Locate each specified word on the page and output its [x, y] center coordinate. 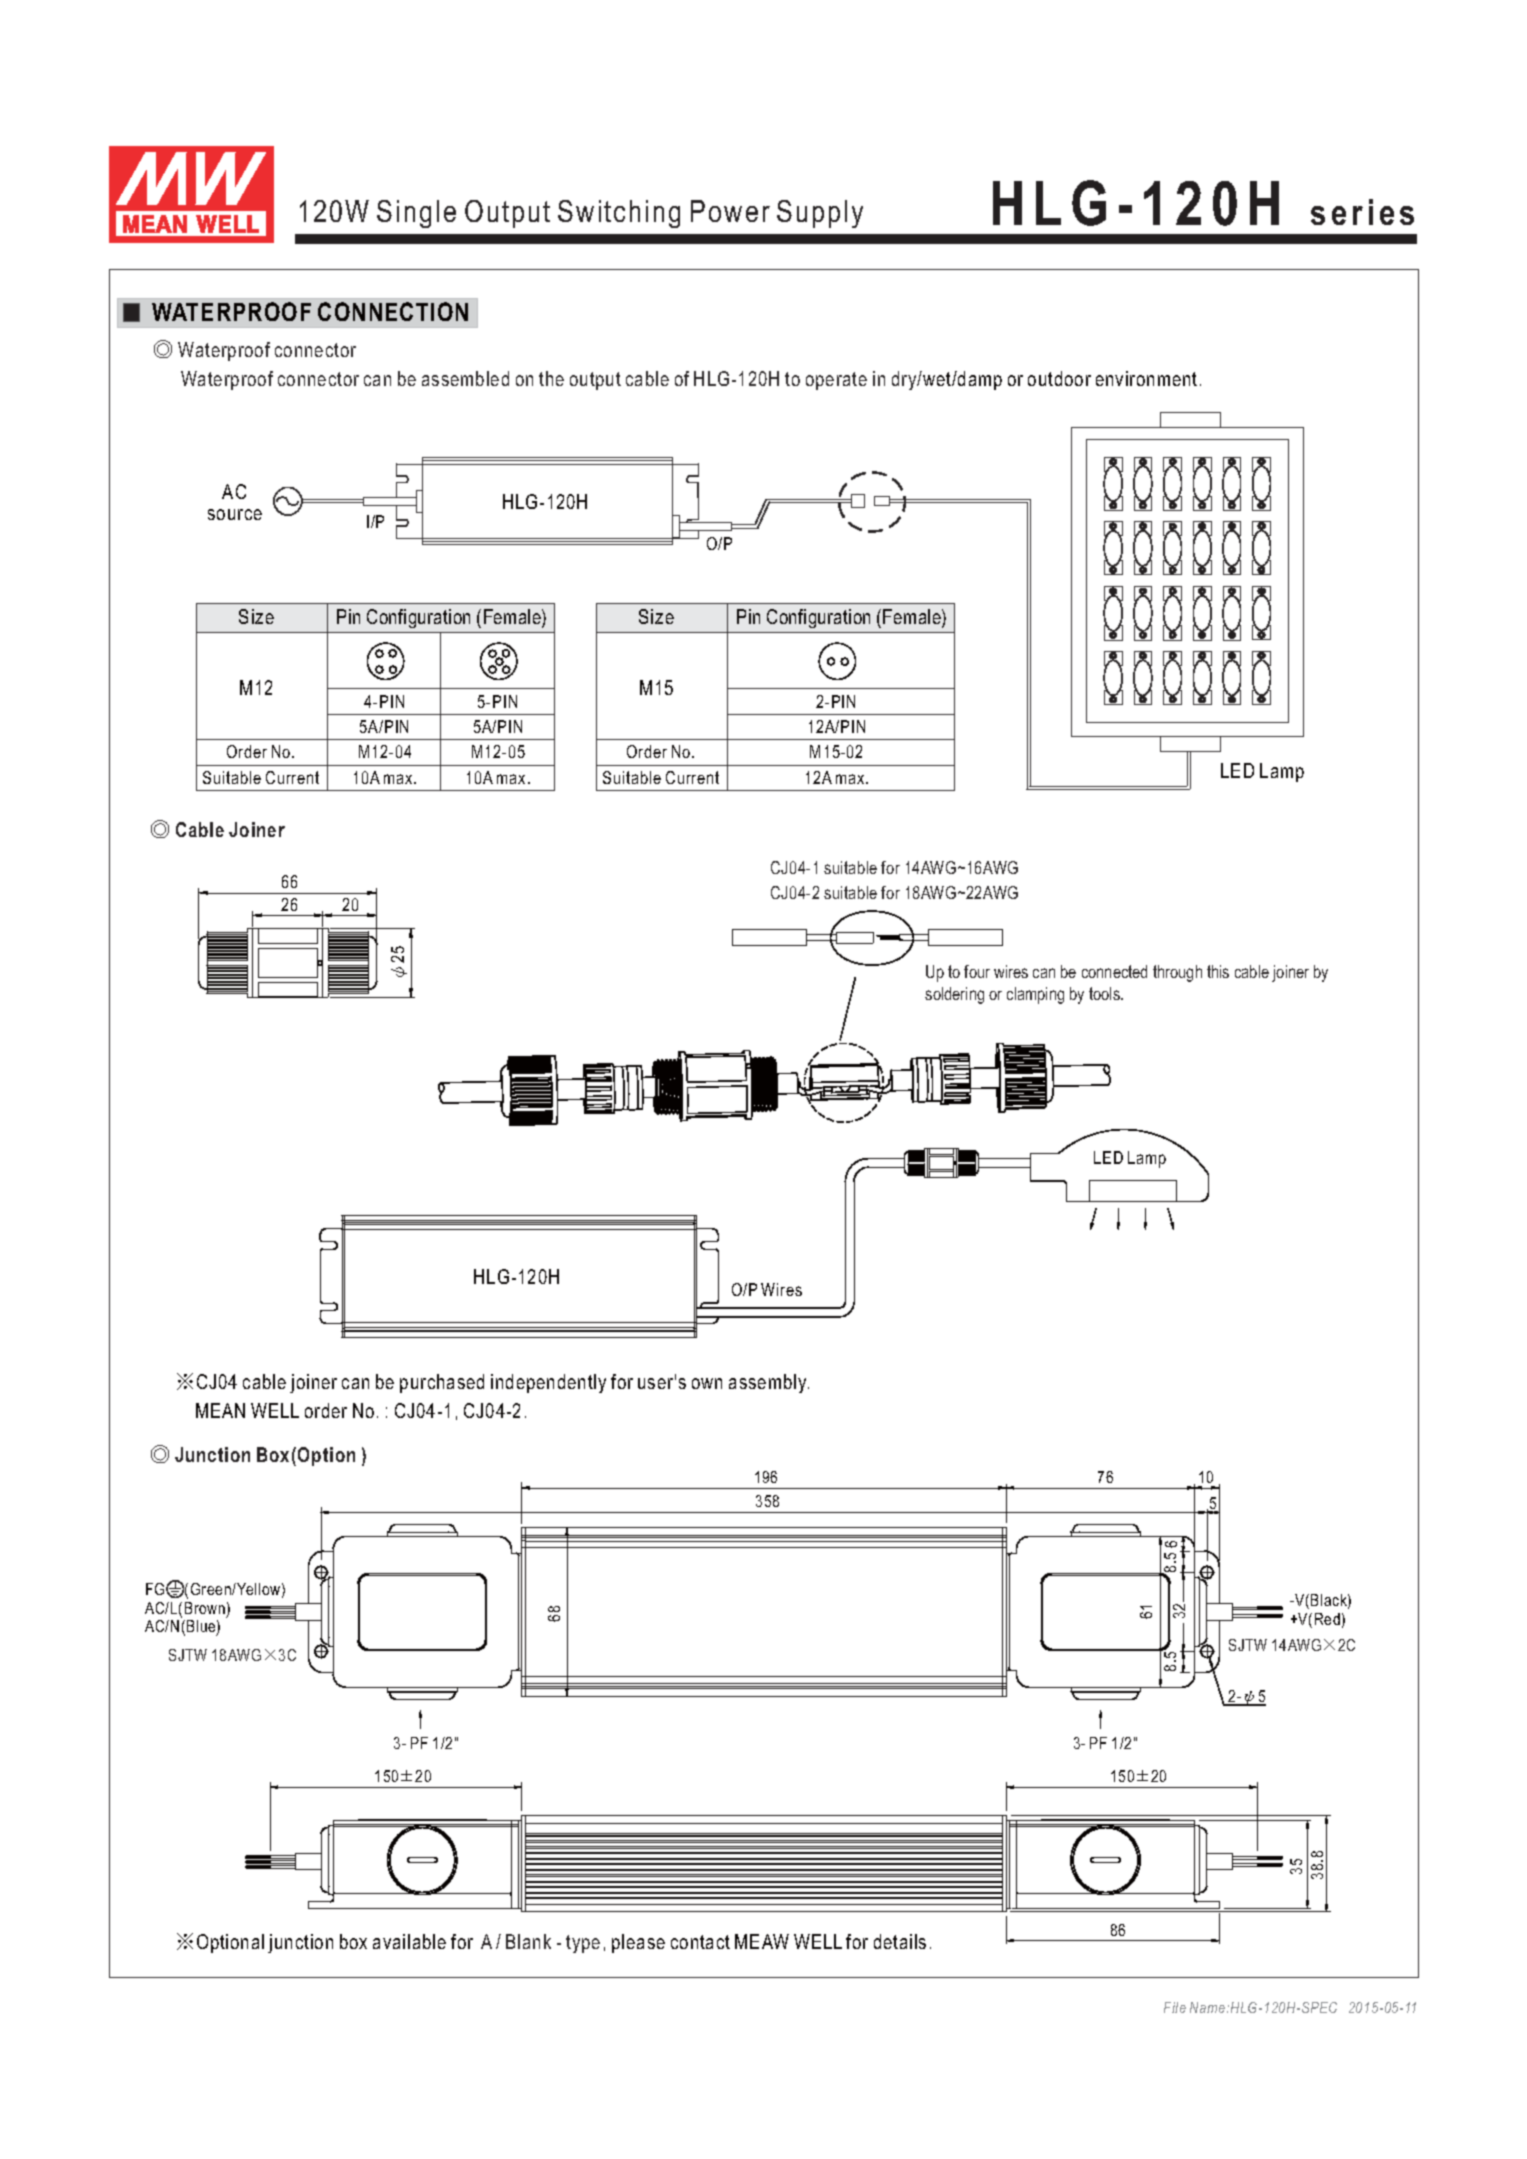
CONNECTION [393, 311]
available [409, 1941]
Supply [820, 214]
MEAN [220, 1410]
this [1218, 971]
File [1175, 2007]
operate [836, 381]
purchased [442, 1383]
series [1362, 212]
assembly [769, 1383]
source [235, 514]
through [1177, 973]
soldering [954, 995]
